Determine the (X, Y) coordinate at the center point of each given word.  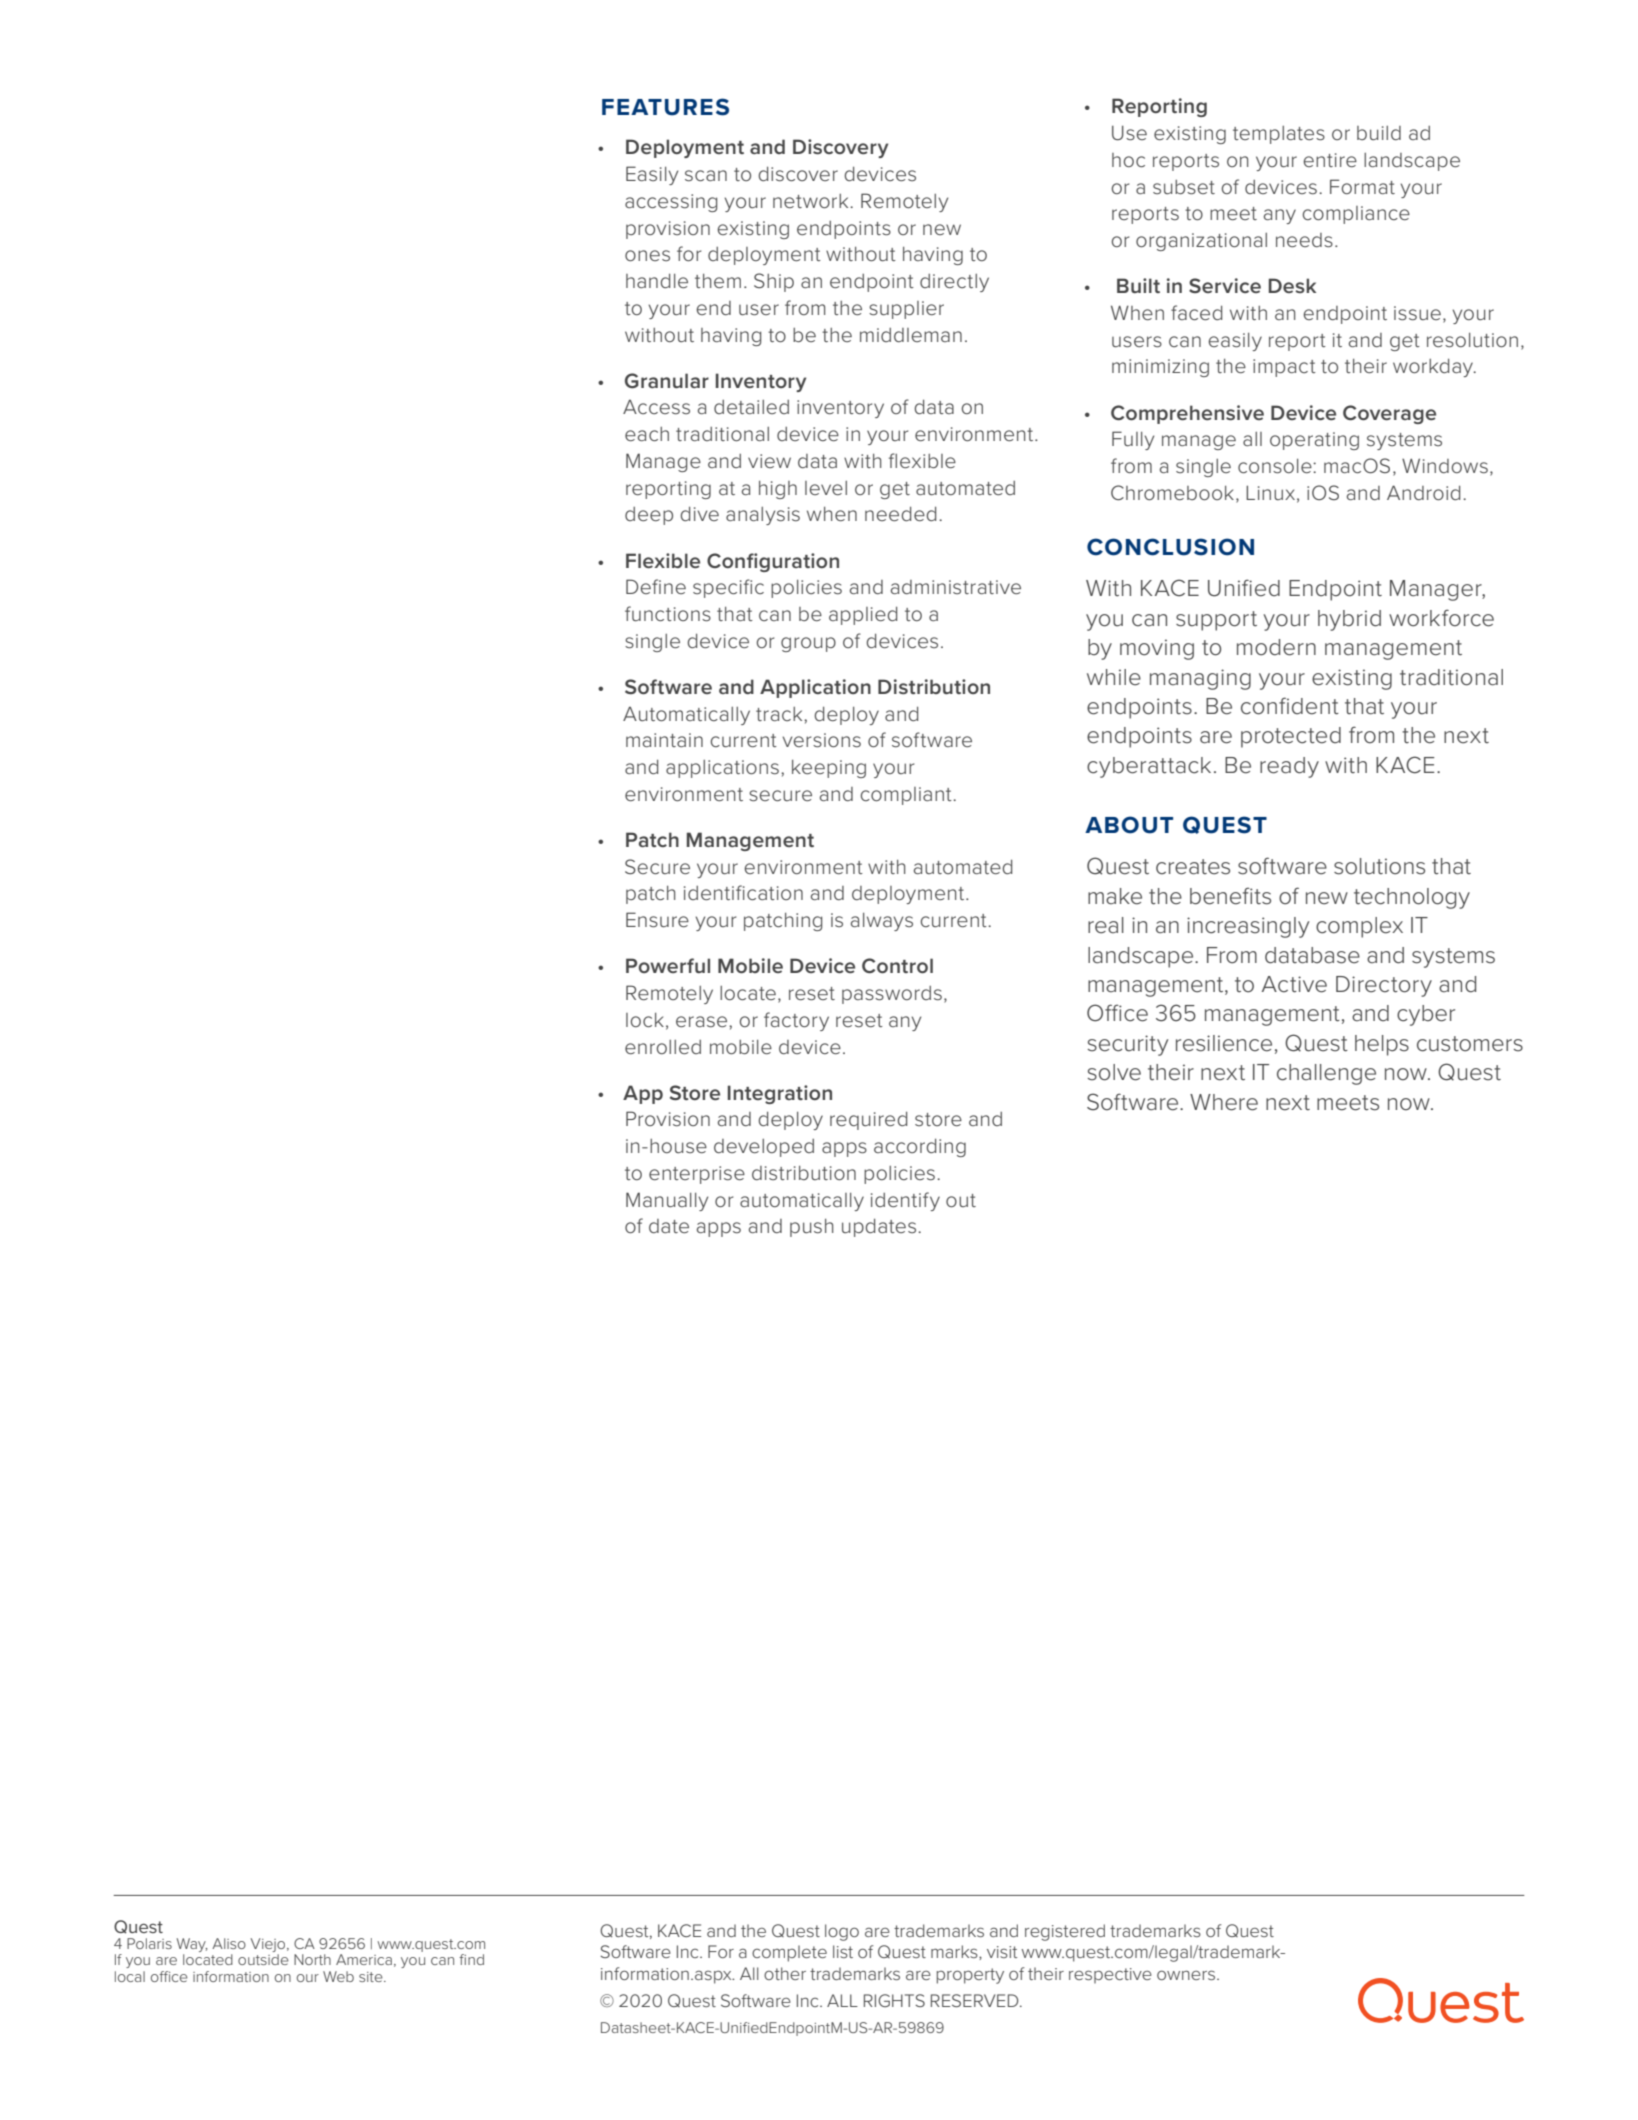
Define (656, 586)
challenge (1326, 1074)
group (808, 644)
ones (647, 255)
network (812, 201)
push (811, 1228)
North (312, 1959)
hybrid (1349, 620)
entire (1330, 160)
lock (645, 1020)
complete (789, 1953)
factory (796, 1021)
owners (1186, 1975)
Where (1224, 1102)
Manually (667, 1201)
